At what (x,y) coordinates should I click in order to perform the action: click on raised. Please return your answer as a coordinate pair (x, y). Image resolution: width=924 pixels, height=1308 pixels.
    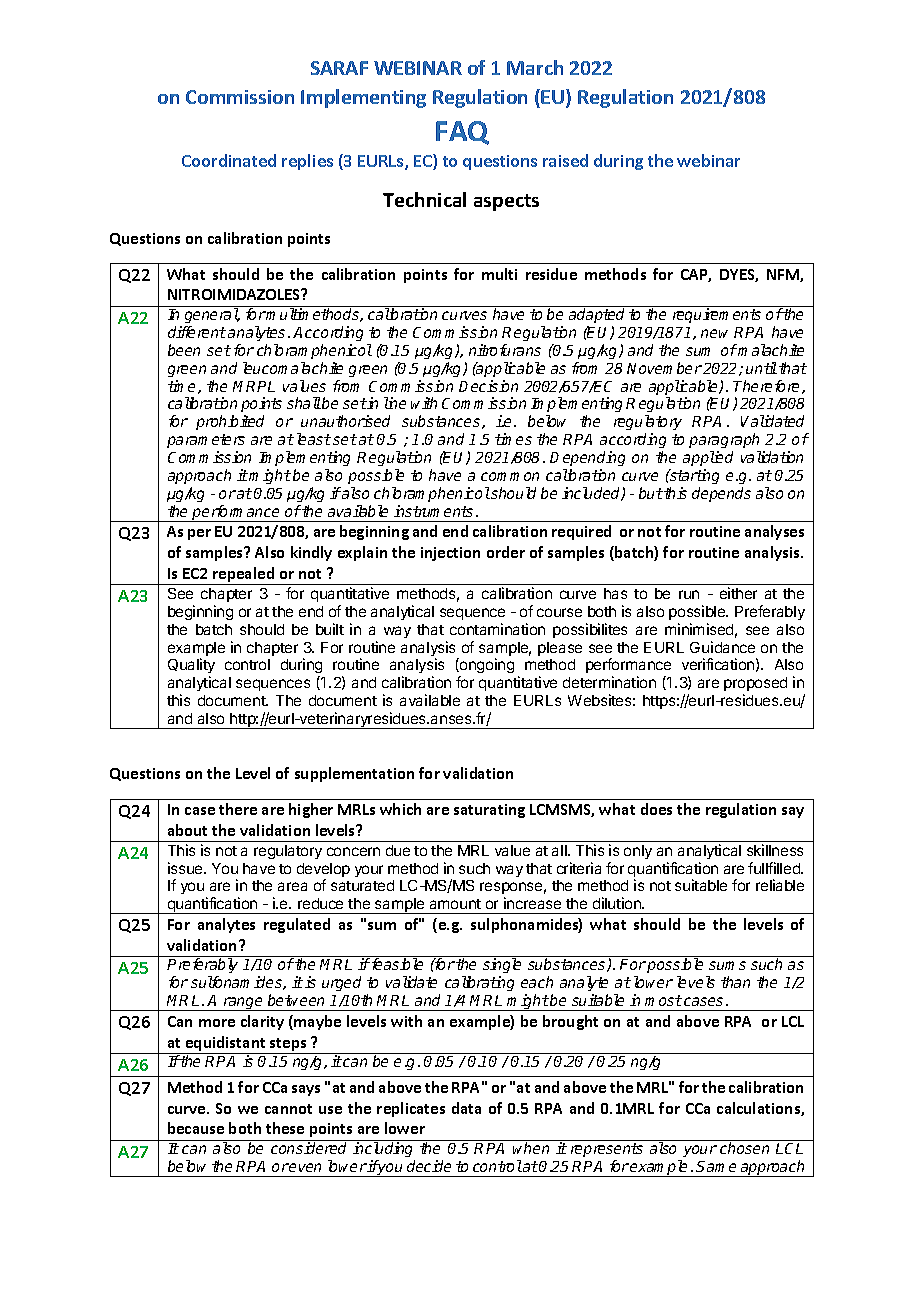
    Looking at the image, I should click on (565, 160).
